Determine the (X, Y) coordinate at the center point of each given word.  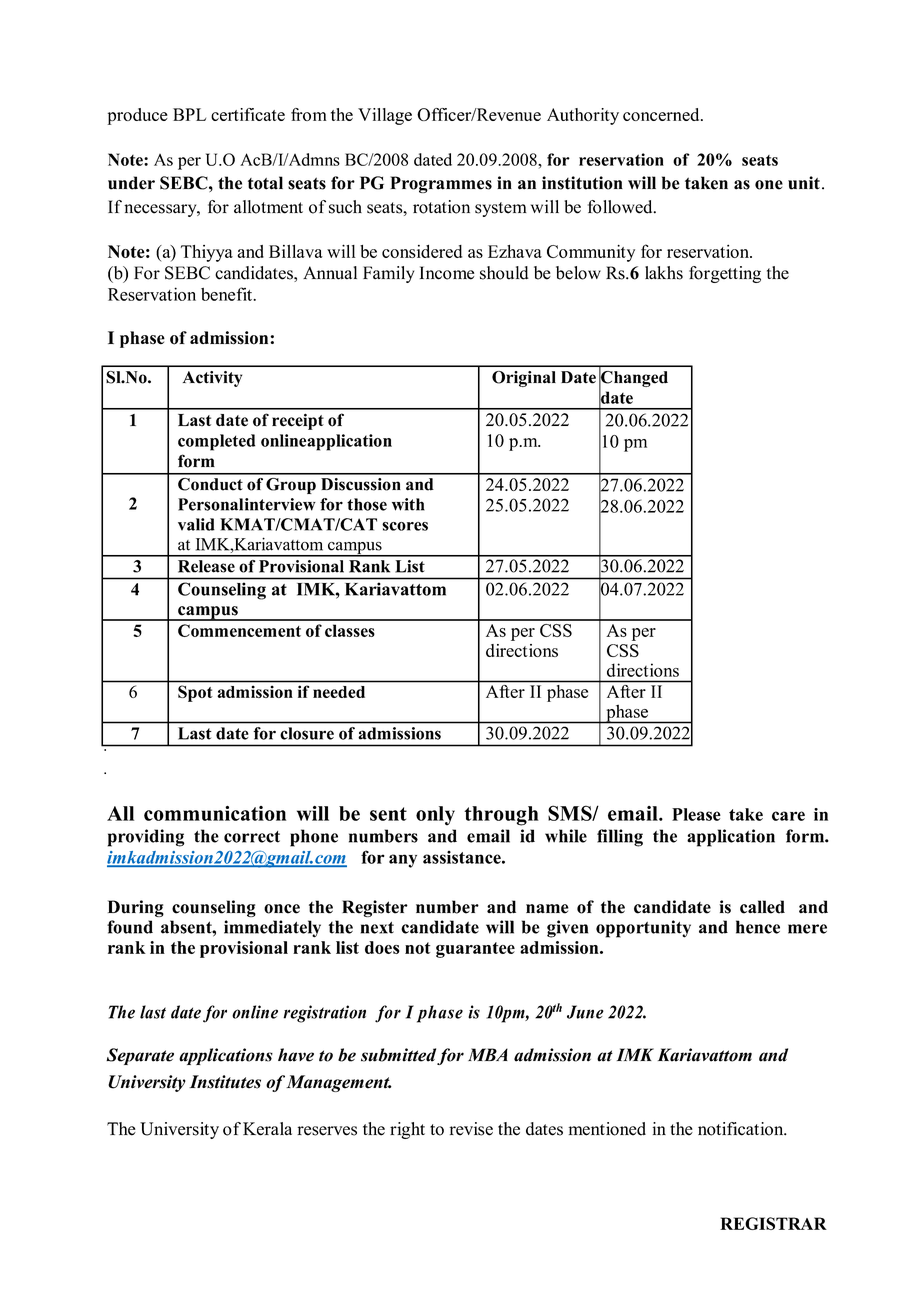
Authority (583, 116)
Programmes (441, 184)
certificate (248, 114)
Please (696, 814)
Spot (195, 693)
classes (350, 630)
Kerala (267, 1129)
